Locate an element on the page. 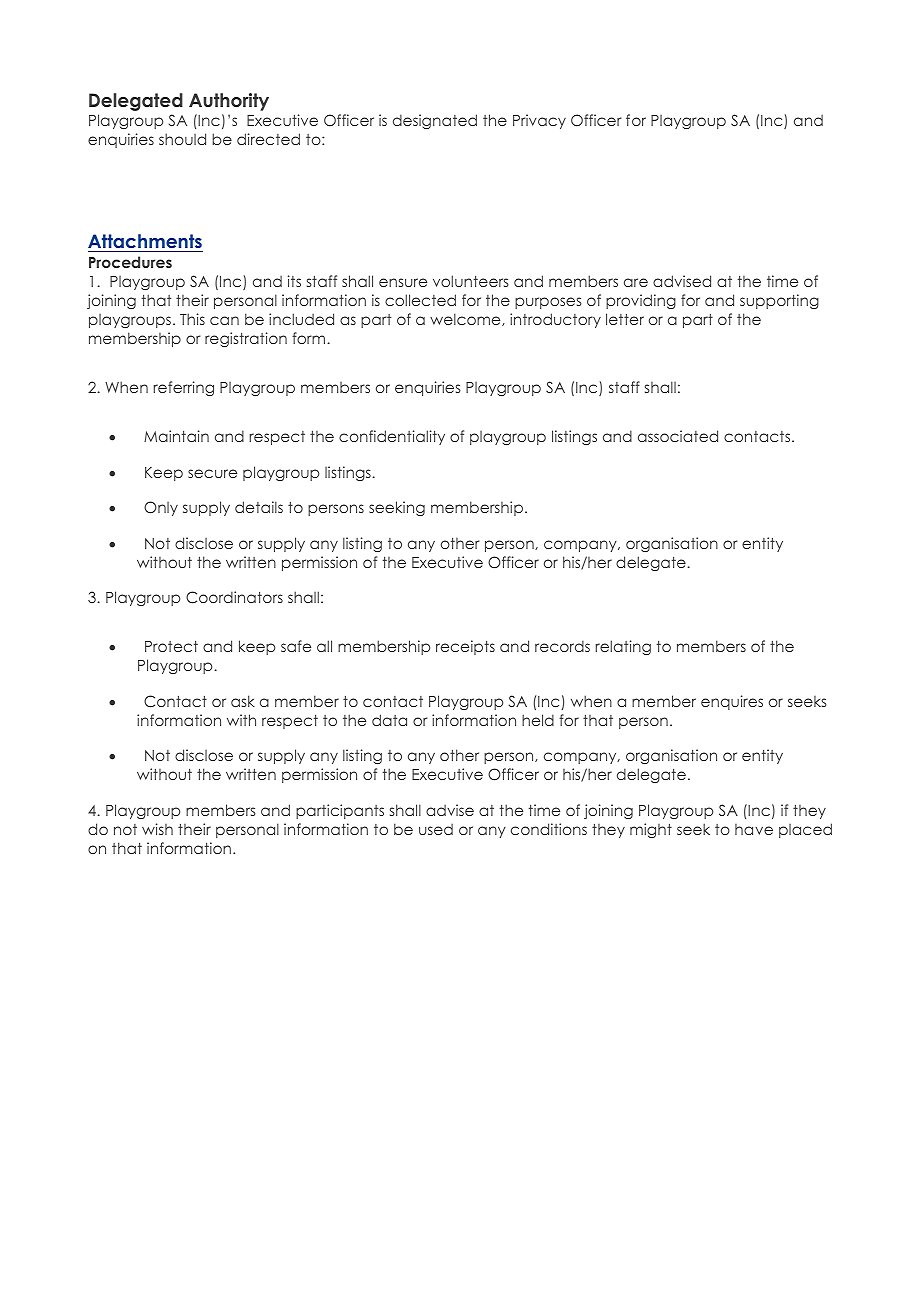 This document has height=1308, width=924. used is located at coordinates (436, 829).
